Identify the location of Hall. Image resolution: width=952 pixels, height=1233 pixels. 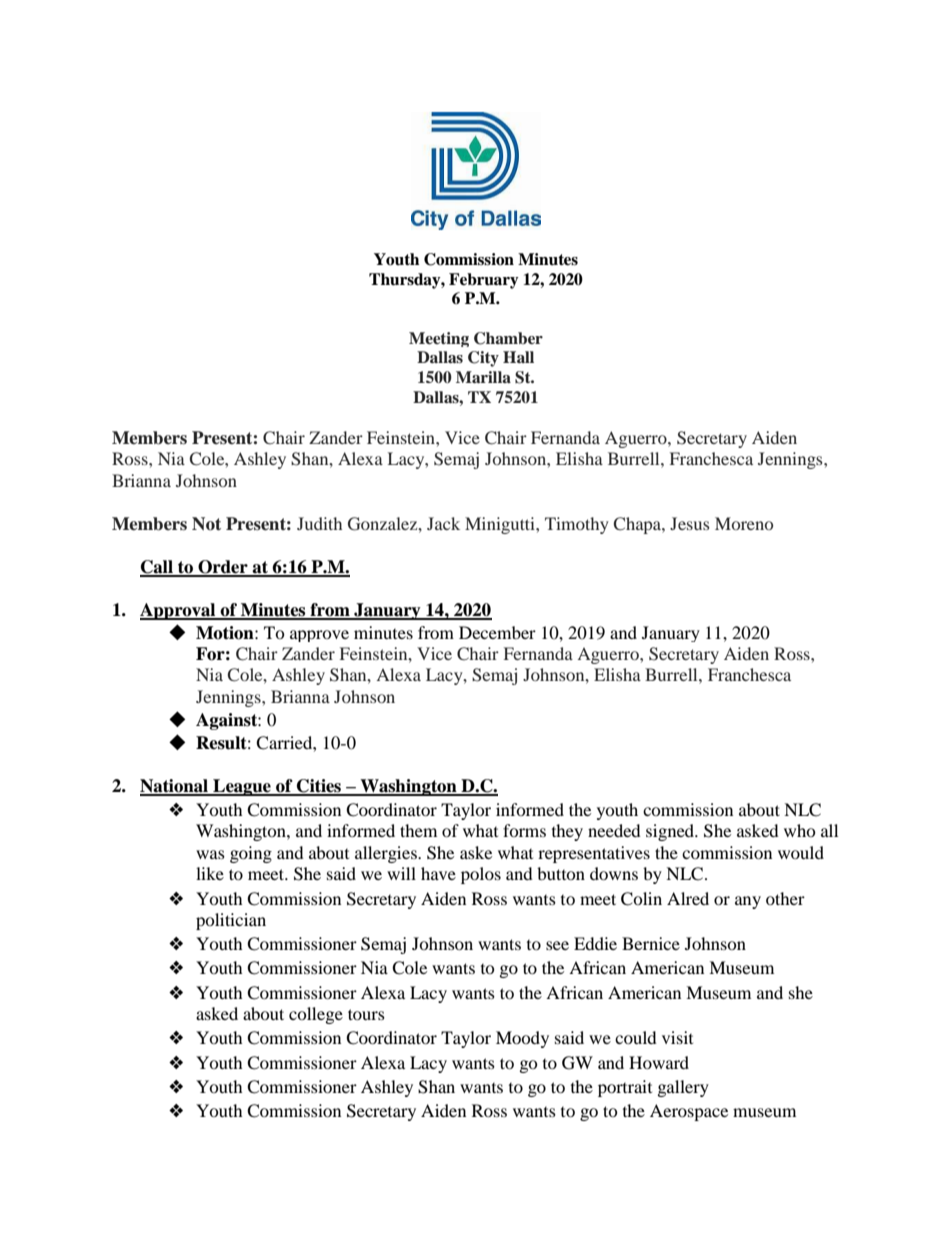
(518, 357).
